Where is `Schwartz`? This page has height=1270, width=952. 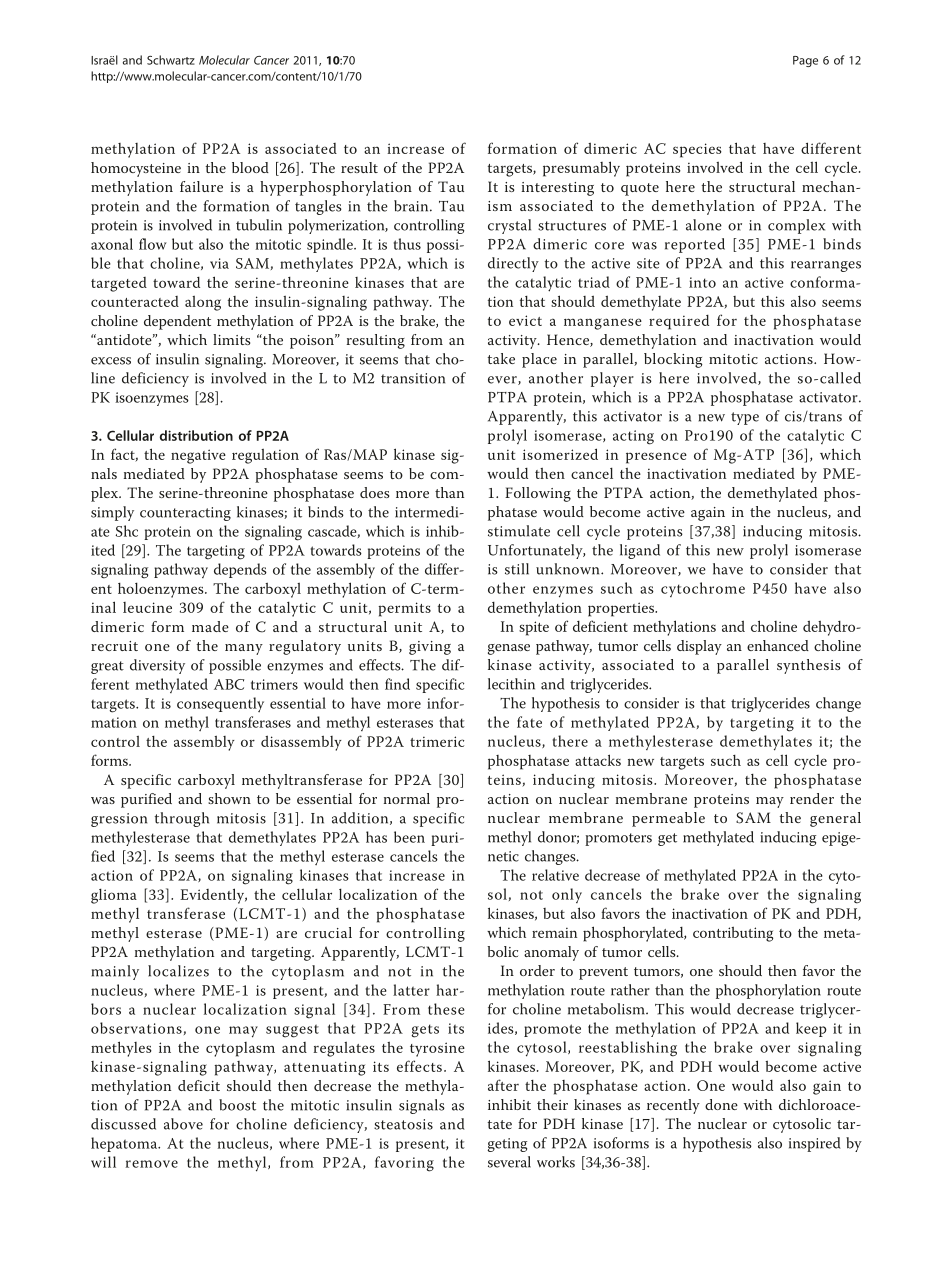 Schwartz is located at coordinates (171, 60).
